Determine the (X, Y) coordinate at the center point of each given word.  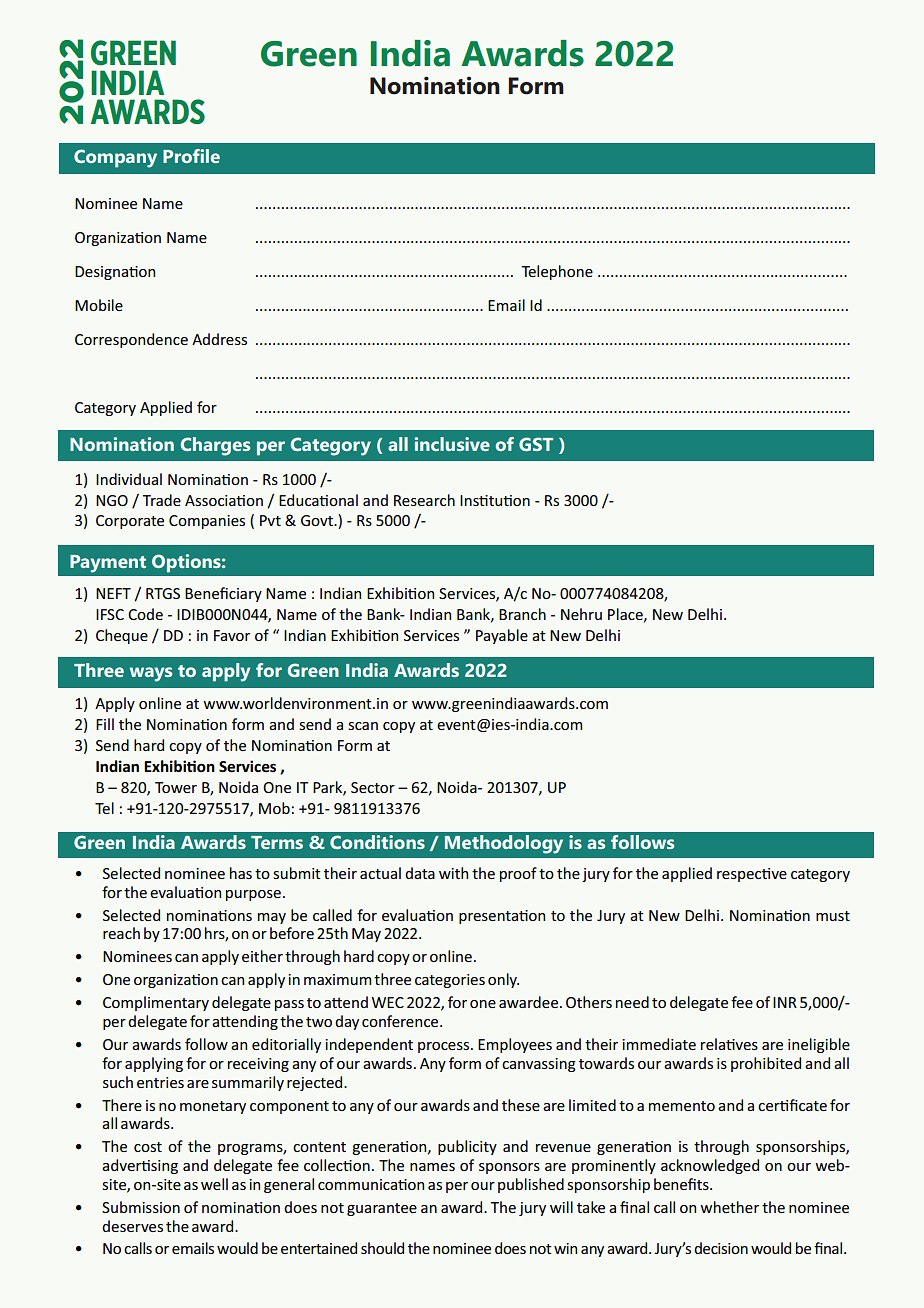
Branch (522, 614)
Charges (215, 446)
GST (536, 444)
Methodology (504, 844)
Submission (141, 1207)
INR (785, 1002)
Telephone (557, 272)
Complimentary (156, 1003)
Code (145, 614)
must (833, 916)
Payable (502, 636)
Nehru (581, 614)
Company (115, 158)
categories (450, 981)
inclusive (452, 444)
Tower (176, 787)
